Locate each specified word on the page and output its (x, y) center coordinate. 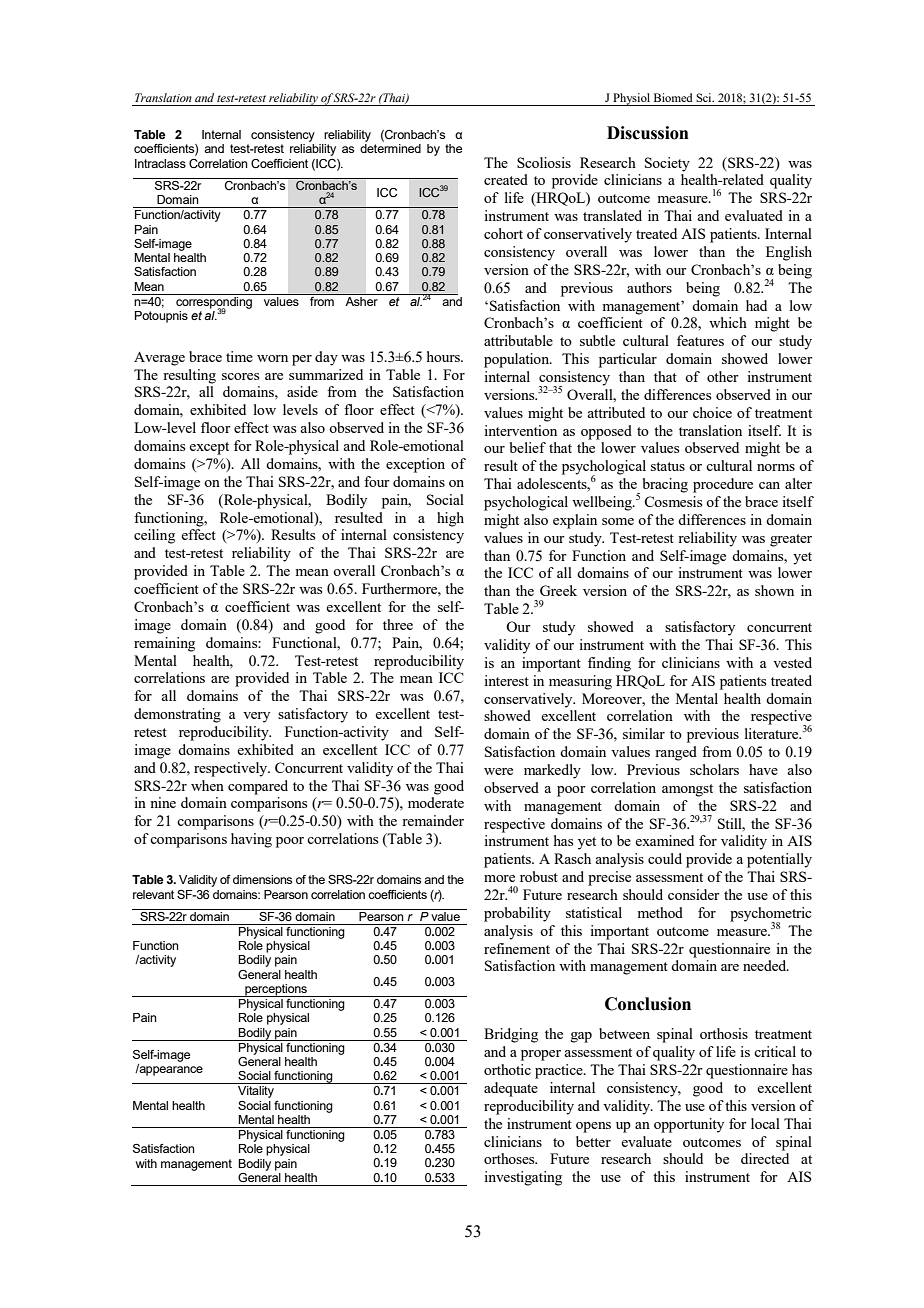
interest (506, 680)
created (506, 179)
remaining (164, 644)
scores (240, 376)
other (723, 376)
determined (390, 148)
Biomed (673, 97)
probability (517, 914)
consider (694, 894)
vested (792, 662)
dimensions (262, 879)
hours (444, 356)
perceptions (276, 990)
